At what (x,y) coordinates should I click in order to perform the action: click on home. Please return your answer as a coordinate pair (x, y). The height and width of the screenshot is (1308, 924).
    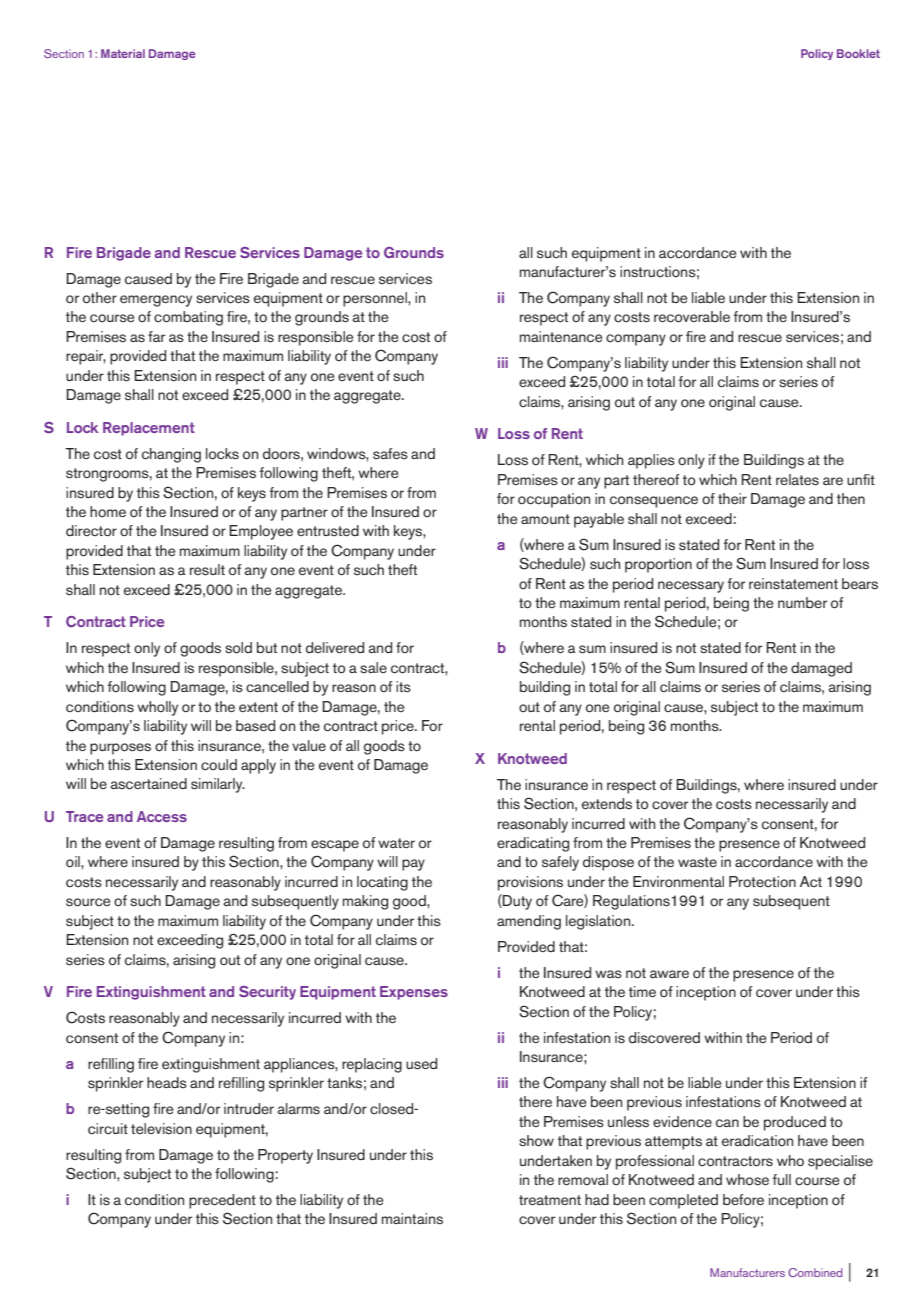
    Looking at the image, I should click on (108, 511).
